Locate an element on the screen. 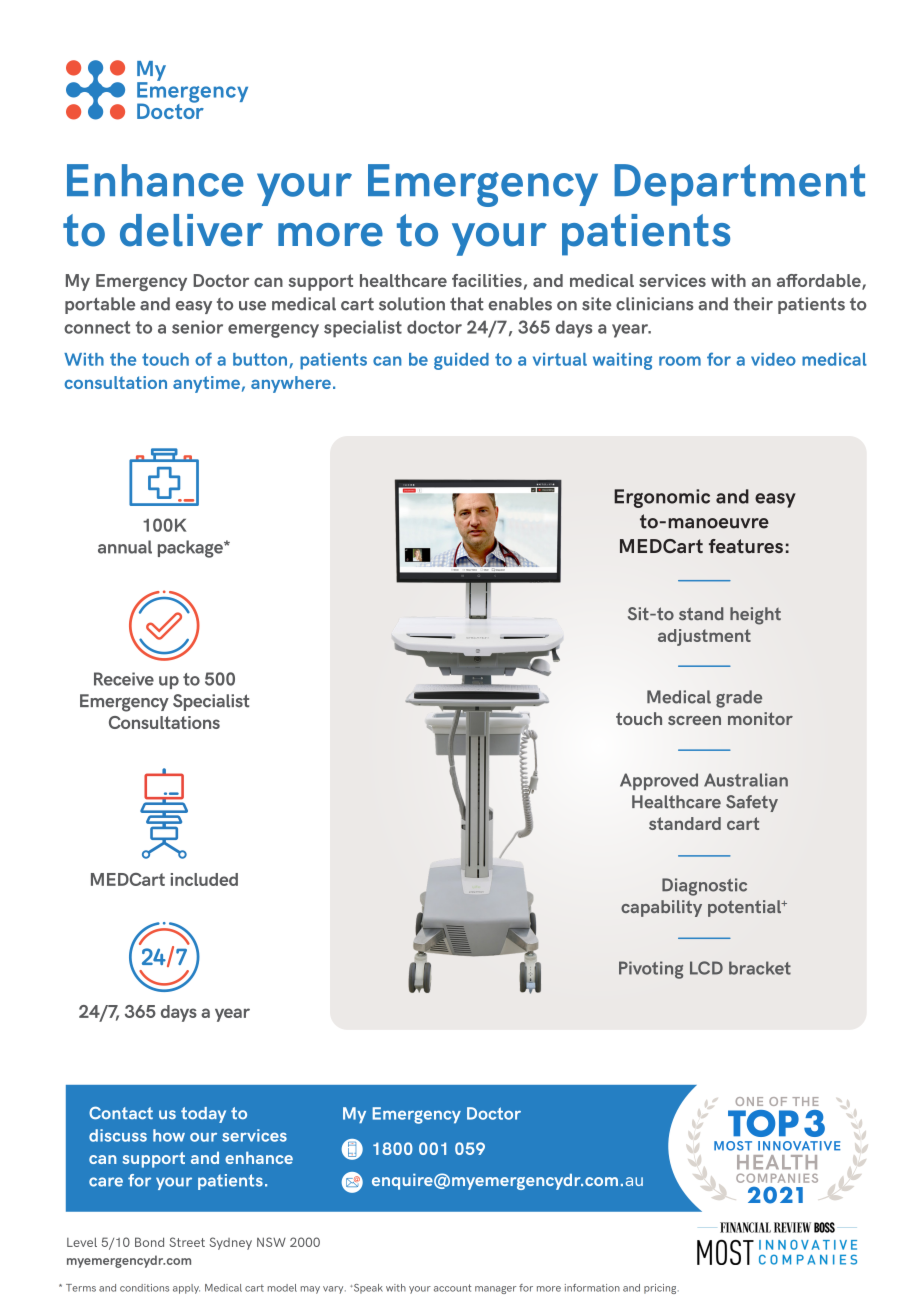 The width and height of the screenshot is (924, 1308). LCD is located at coordinates (706, 968).
